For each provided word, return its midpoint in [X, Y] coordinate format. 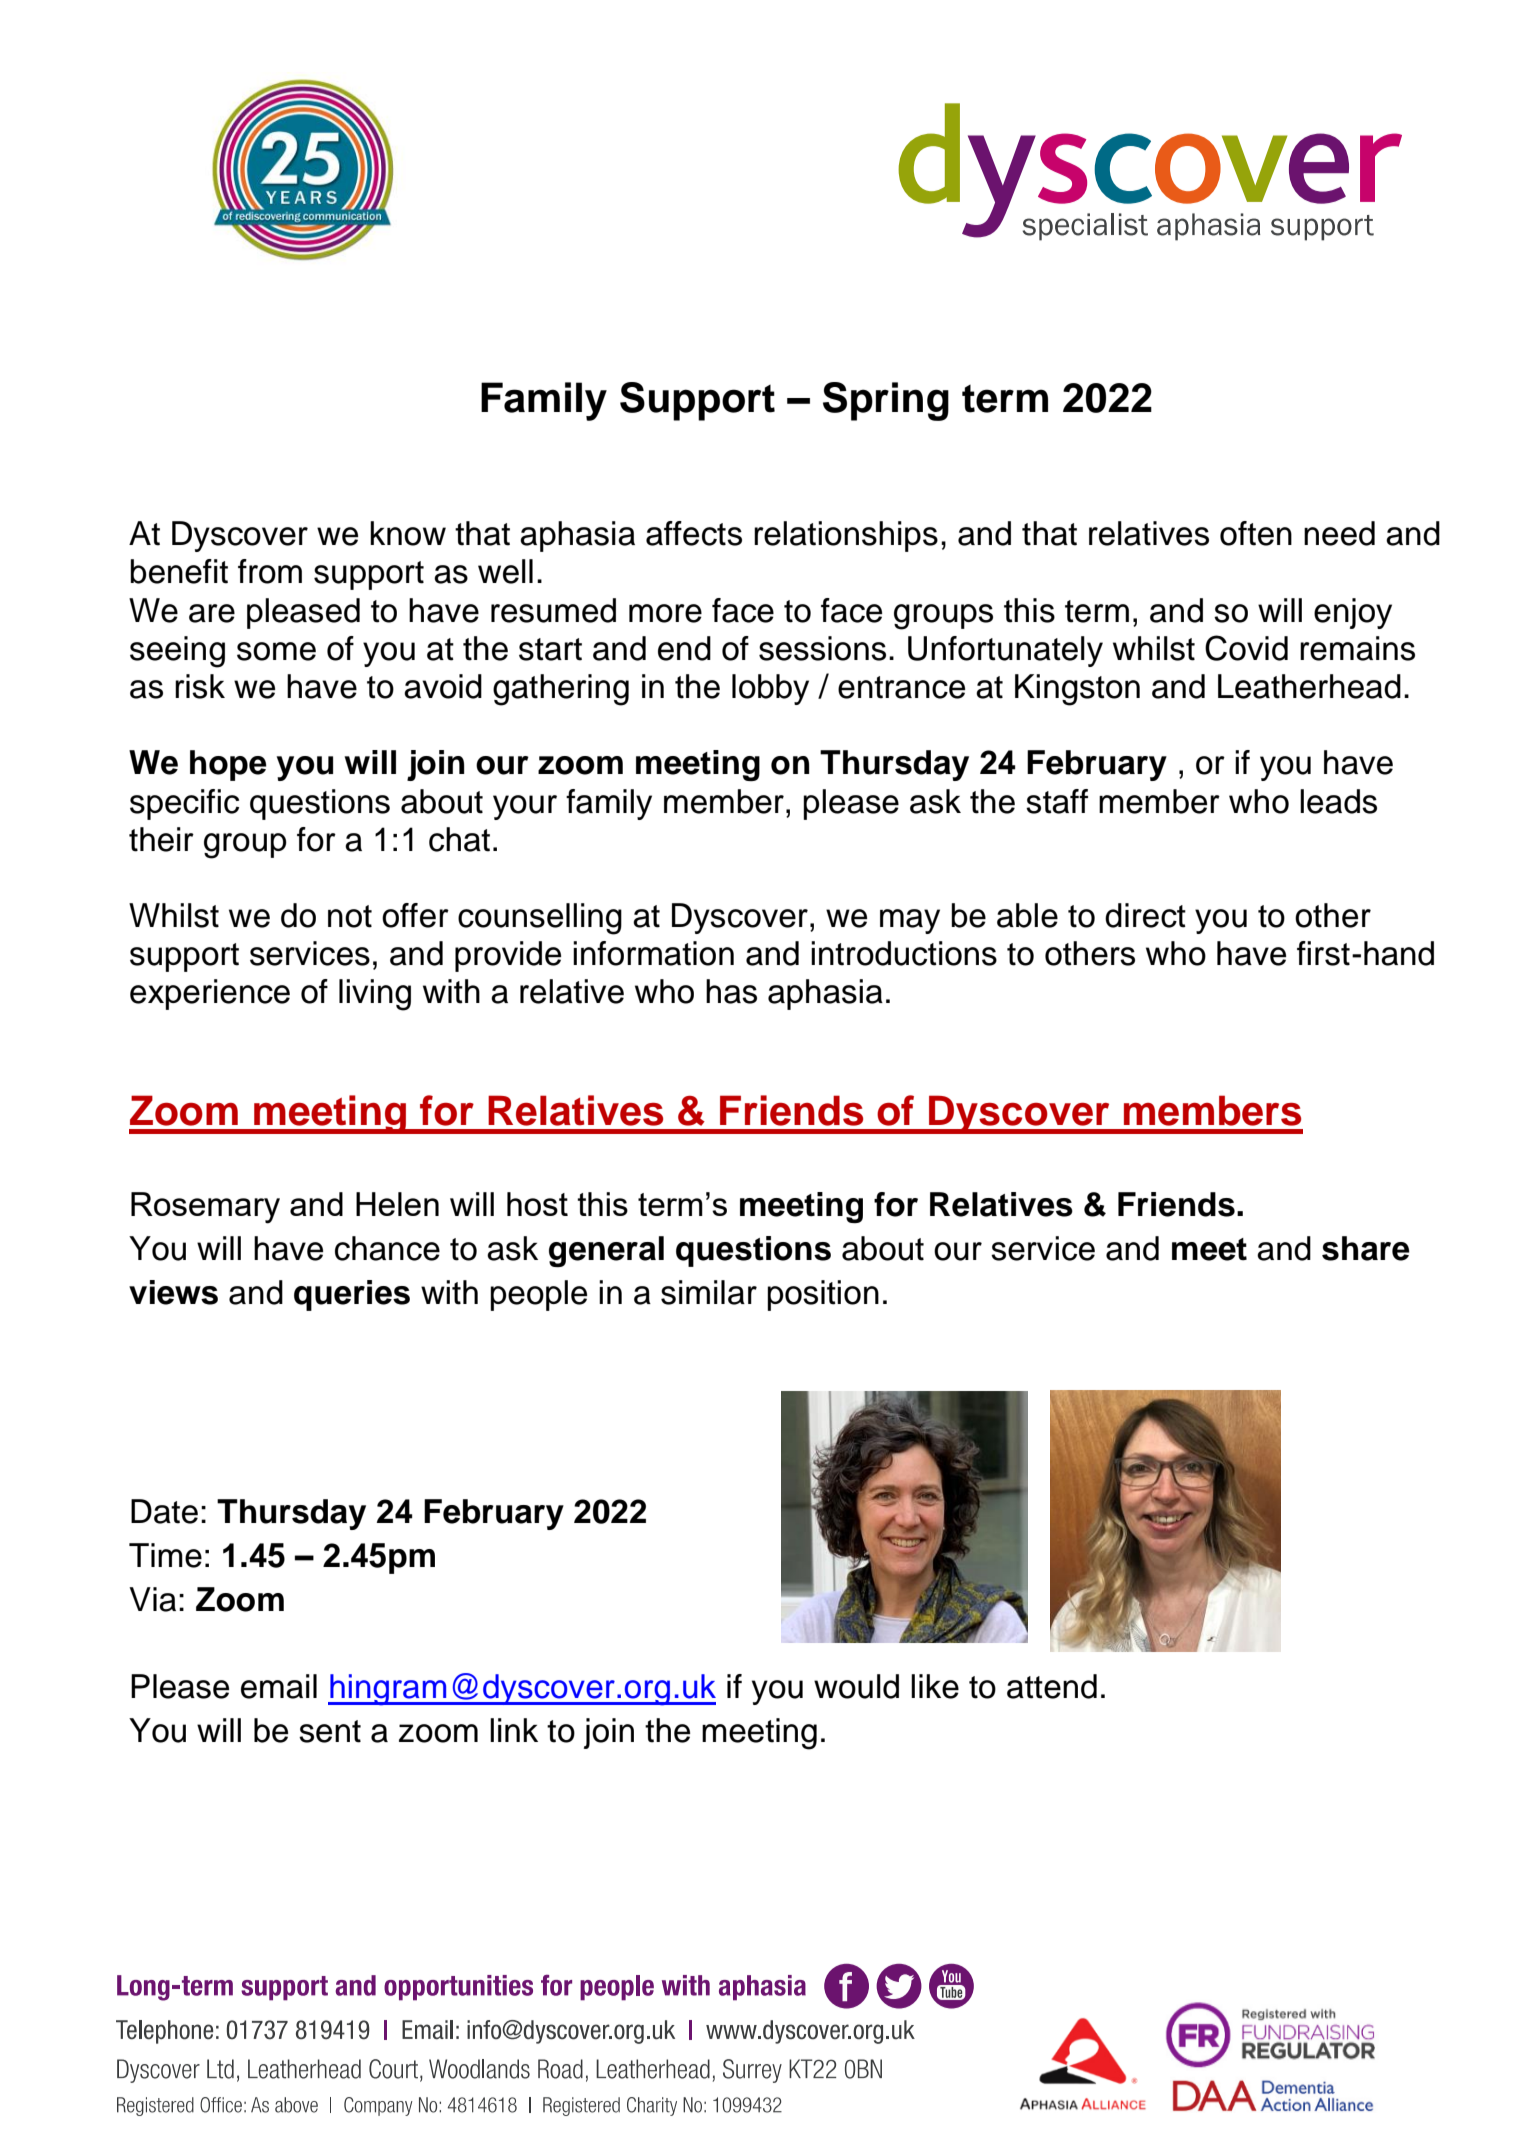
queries [352, 1295]
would [856, 1686]
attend [1052, 1686]
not [350, 916]
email [279, 1686]
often [1256, 533]
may [910, 921]
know [408, 533]
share [1366, 1248]
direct [1145, 915]
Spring [886, 401]
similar [709, 1292]
